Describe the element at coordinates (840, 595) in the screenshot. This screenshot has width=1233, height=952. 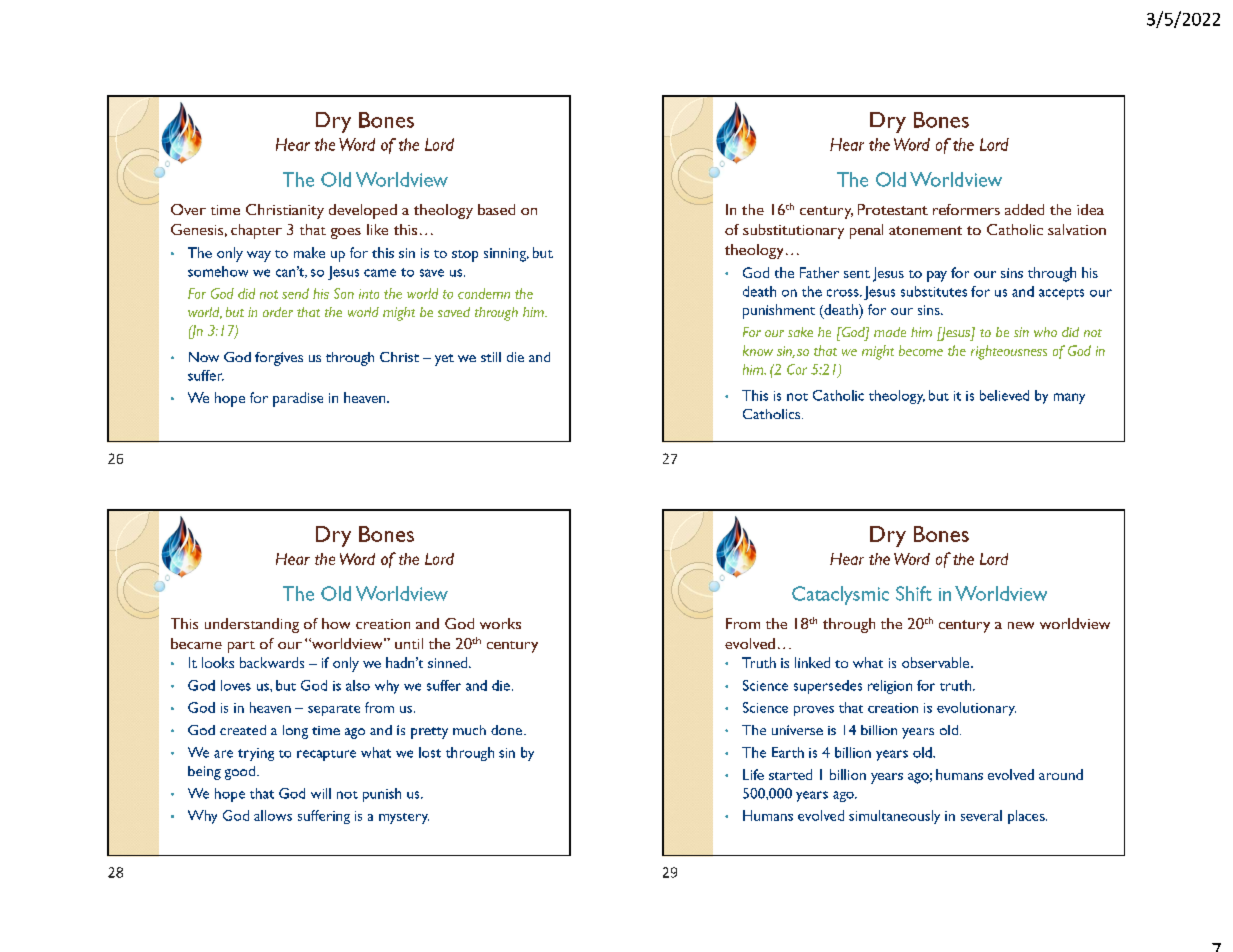
I see `Cataclysmic` at that location.
